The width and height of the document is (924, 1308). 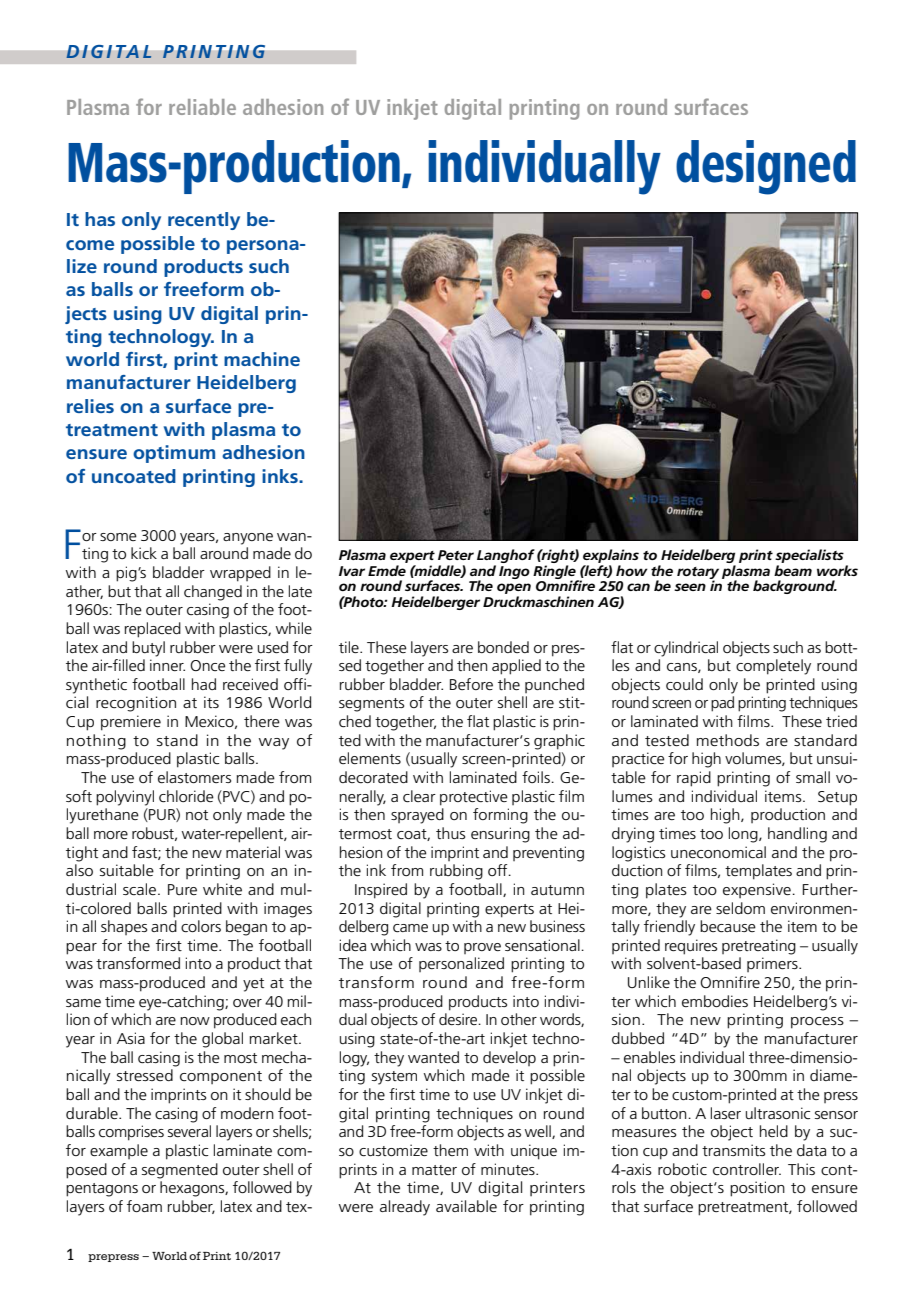 I want to click on designed, so click(x=766, y=167).
